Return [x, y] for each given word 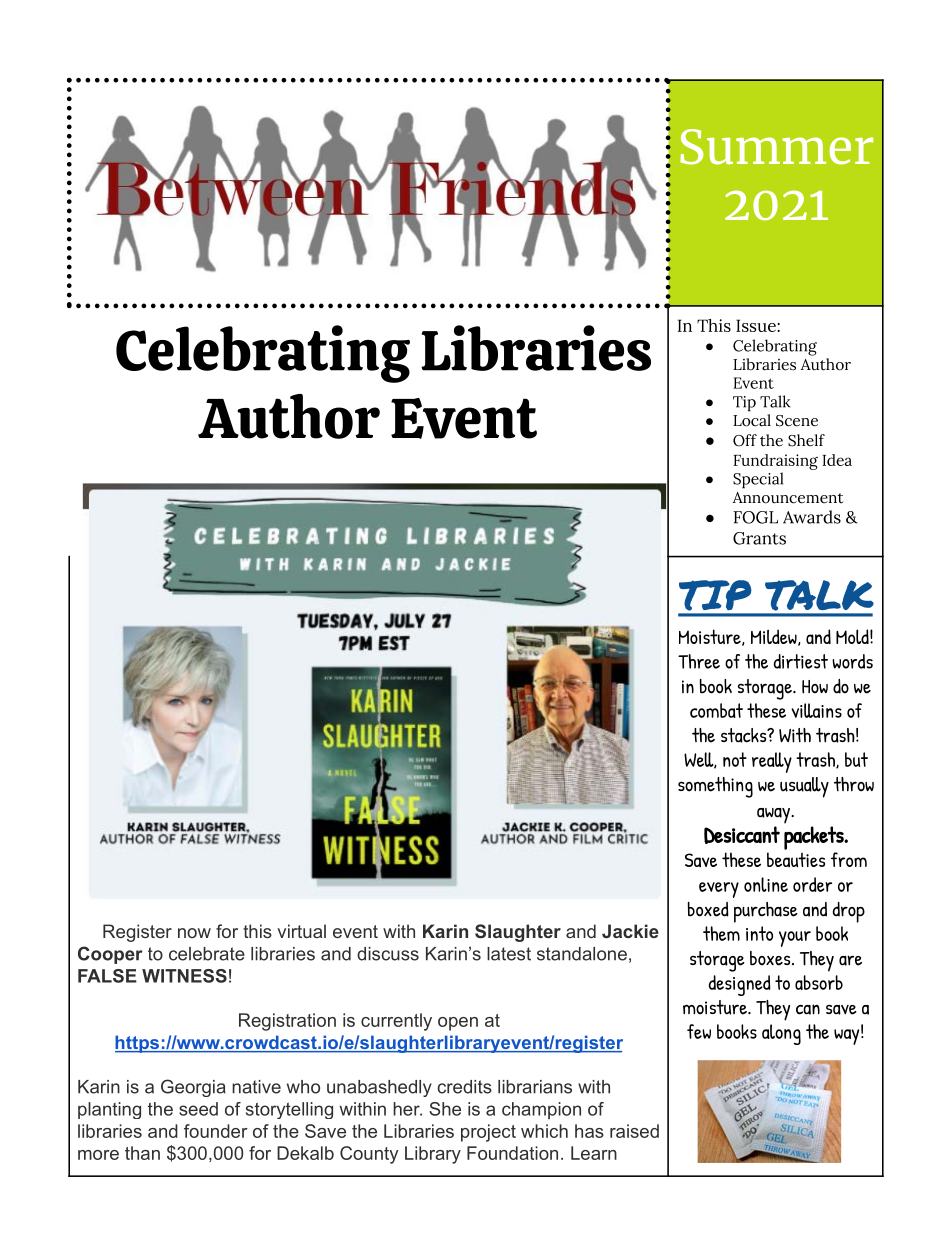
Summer [776, 147]
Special [758, 480]
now [194, 933]
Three [699, 661]
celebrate [207, 954]
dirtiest [800, 661]
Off [745, 440]
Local [752, 420]
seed [198, 1109]
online [766, 884]
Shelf [806, 440]
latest [509, 954]
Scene [797, 421]
